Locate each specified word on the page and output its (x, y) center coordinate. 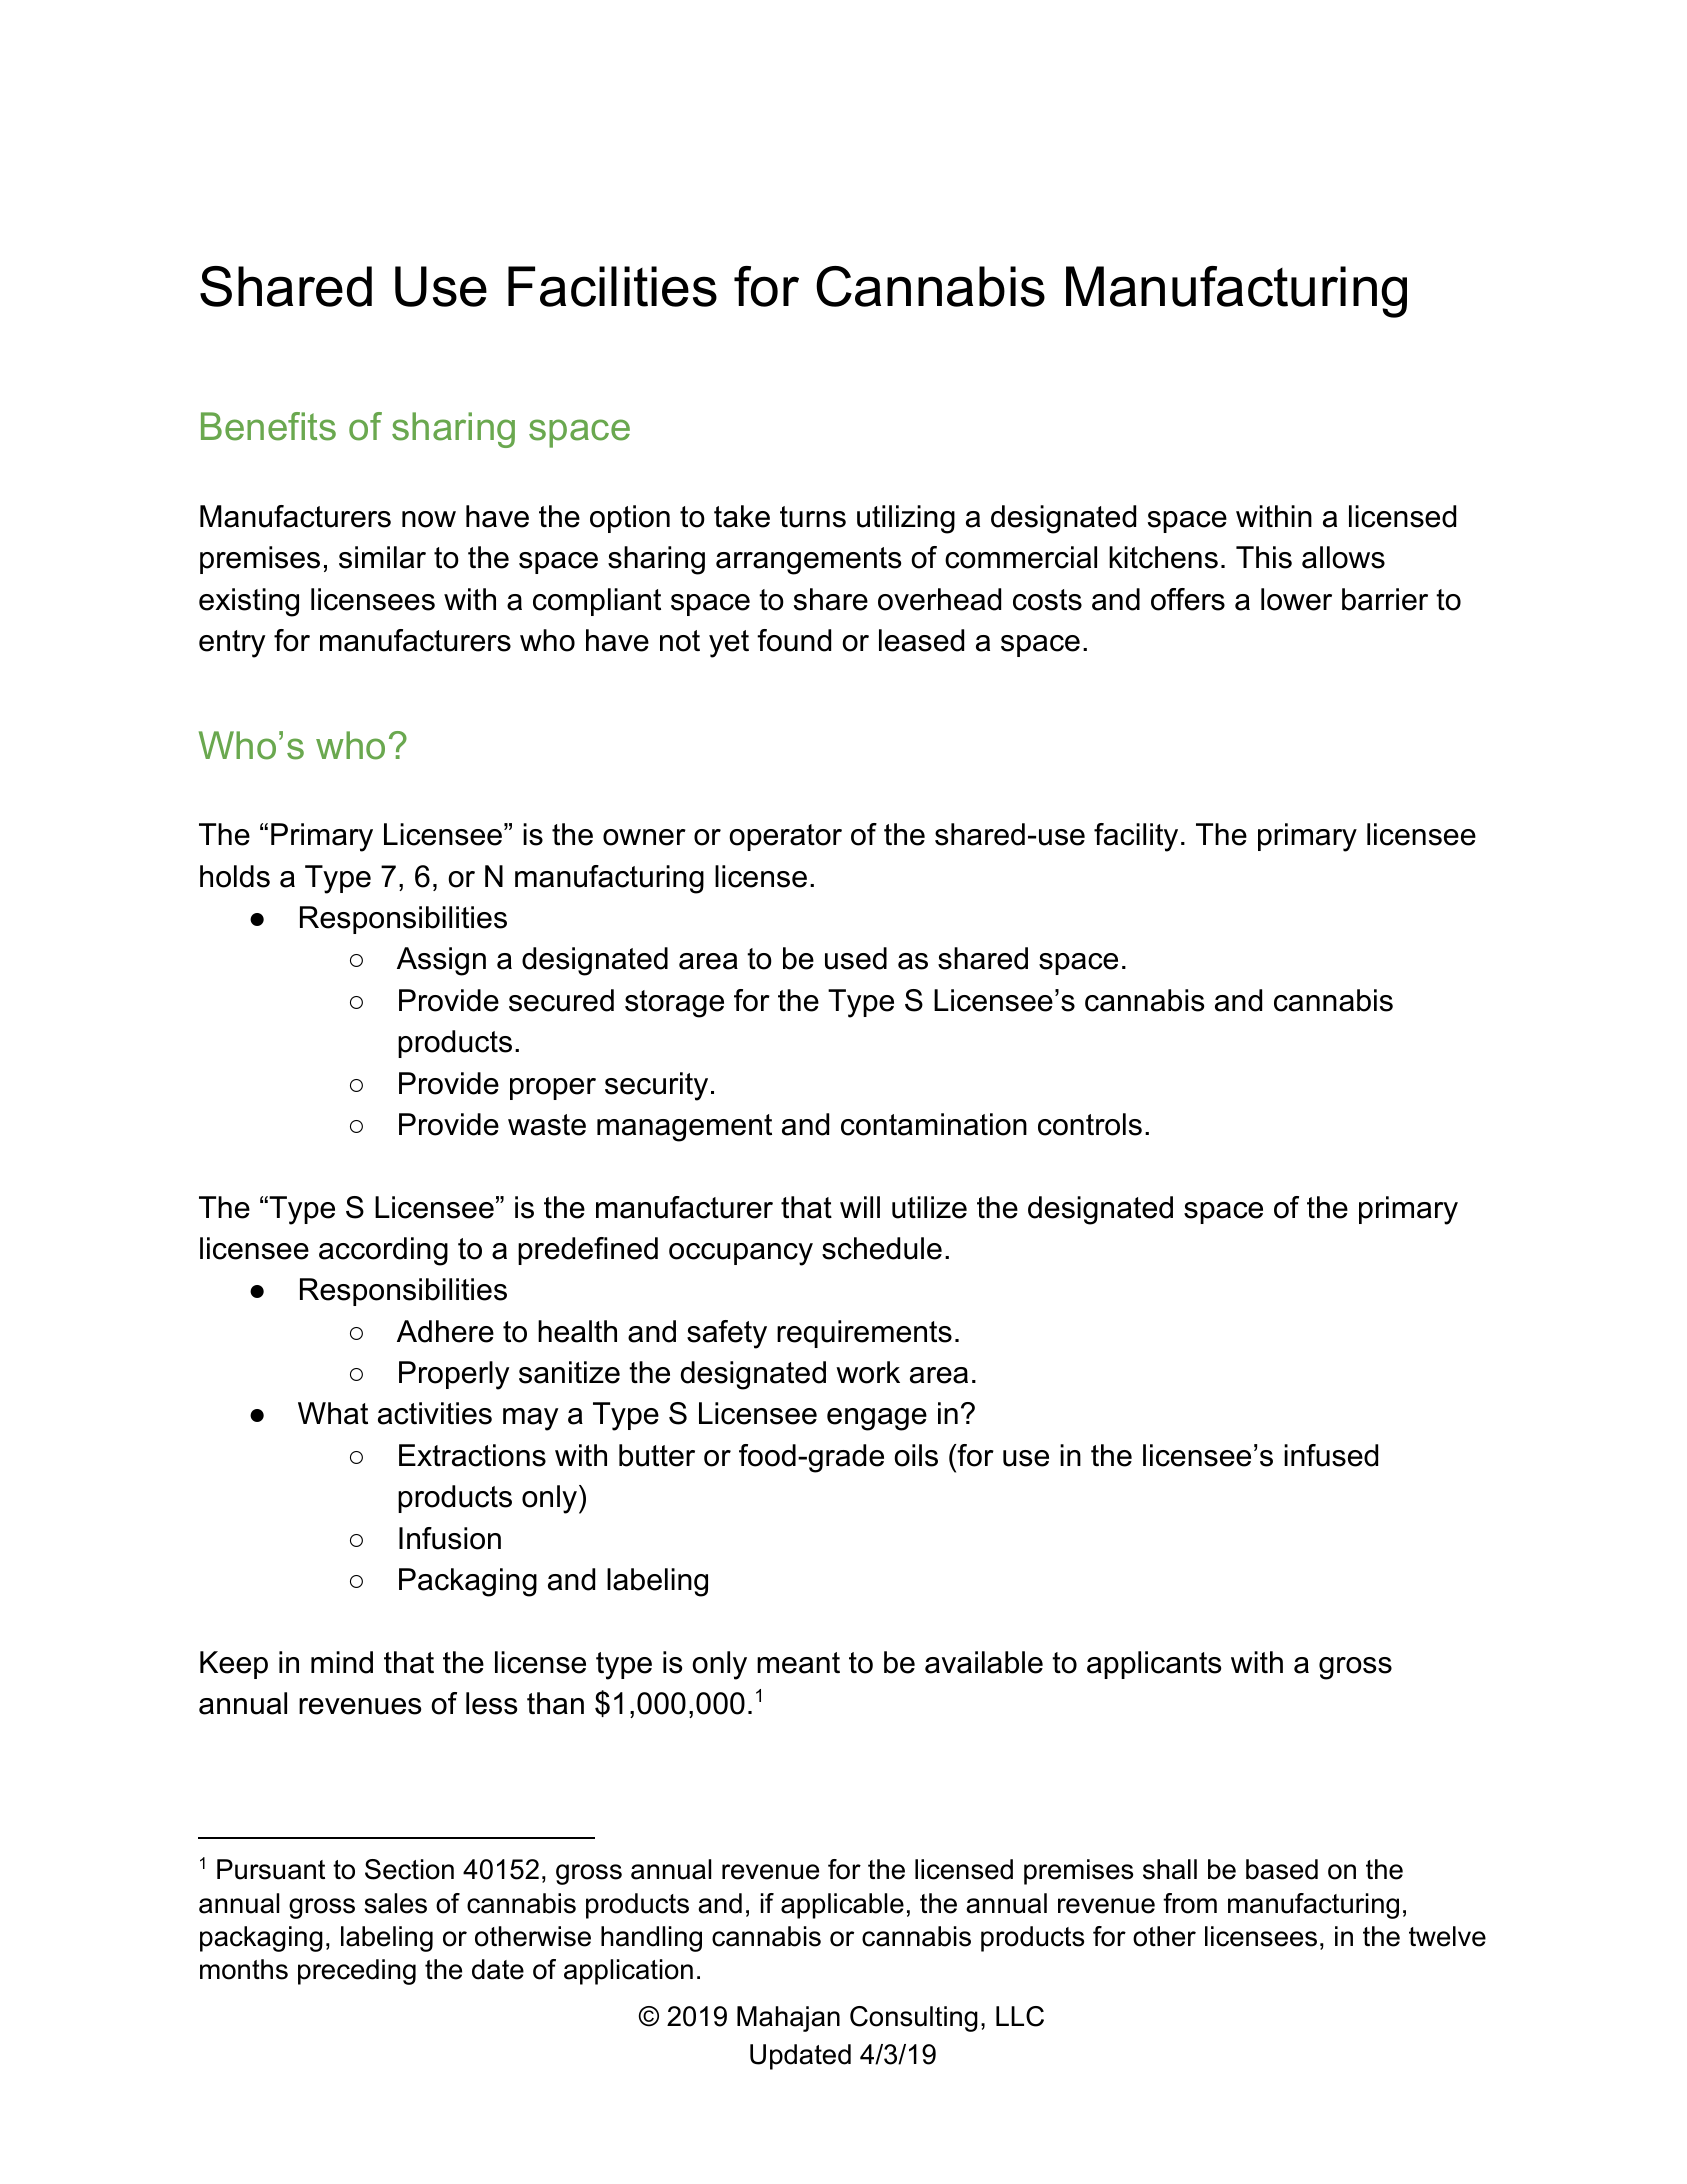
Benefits (268, 426)
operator (785, 837)
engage (877, 1419)
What (333, 1413)
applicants (1154, 1665)
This (1264, 557)
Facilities (612, 286)
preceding (357, 1972)
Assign (441, 961)
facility (1136, 837)
